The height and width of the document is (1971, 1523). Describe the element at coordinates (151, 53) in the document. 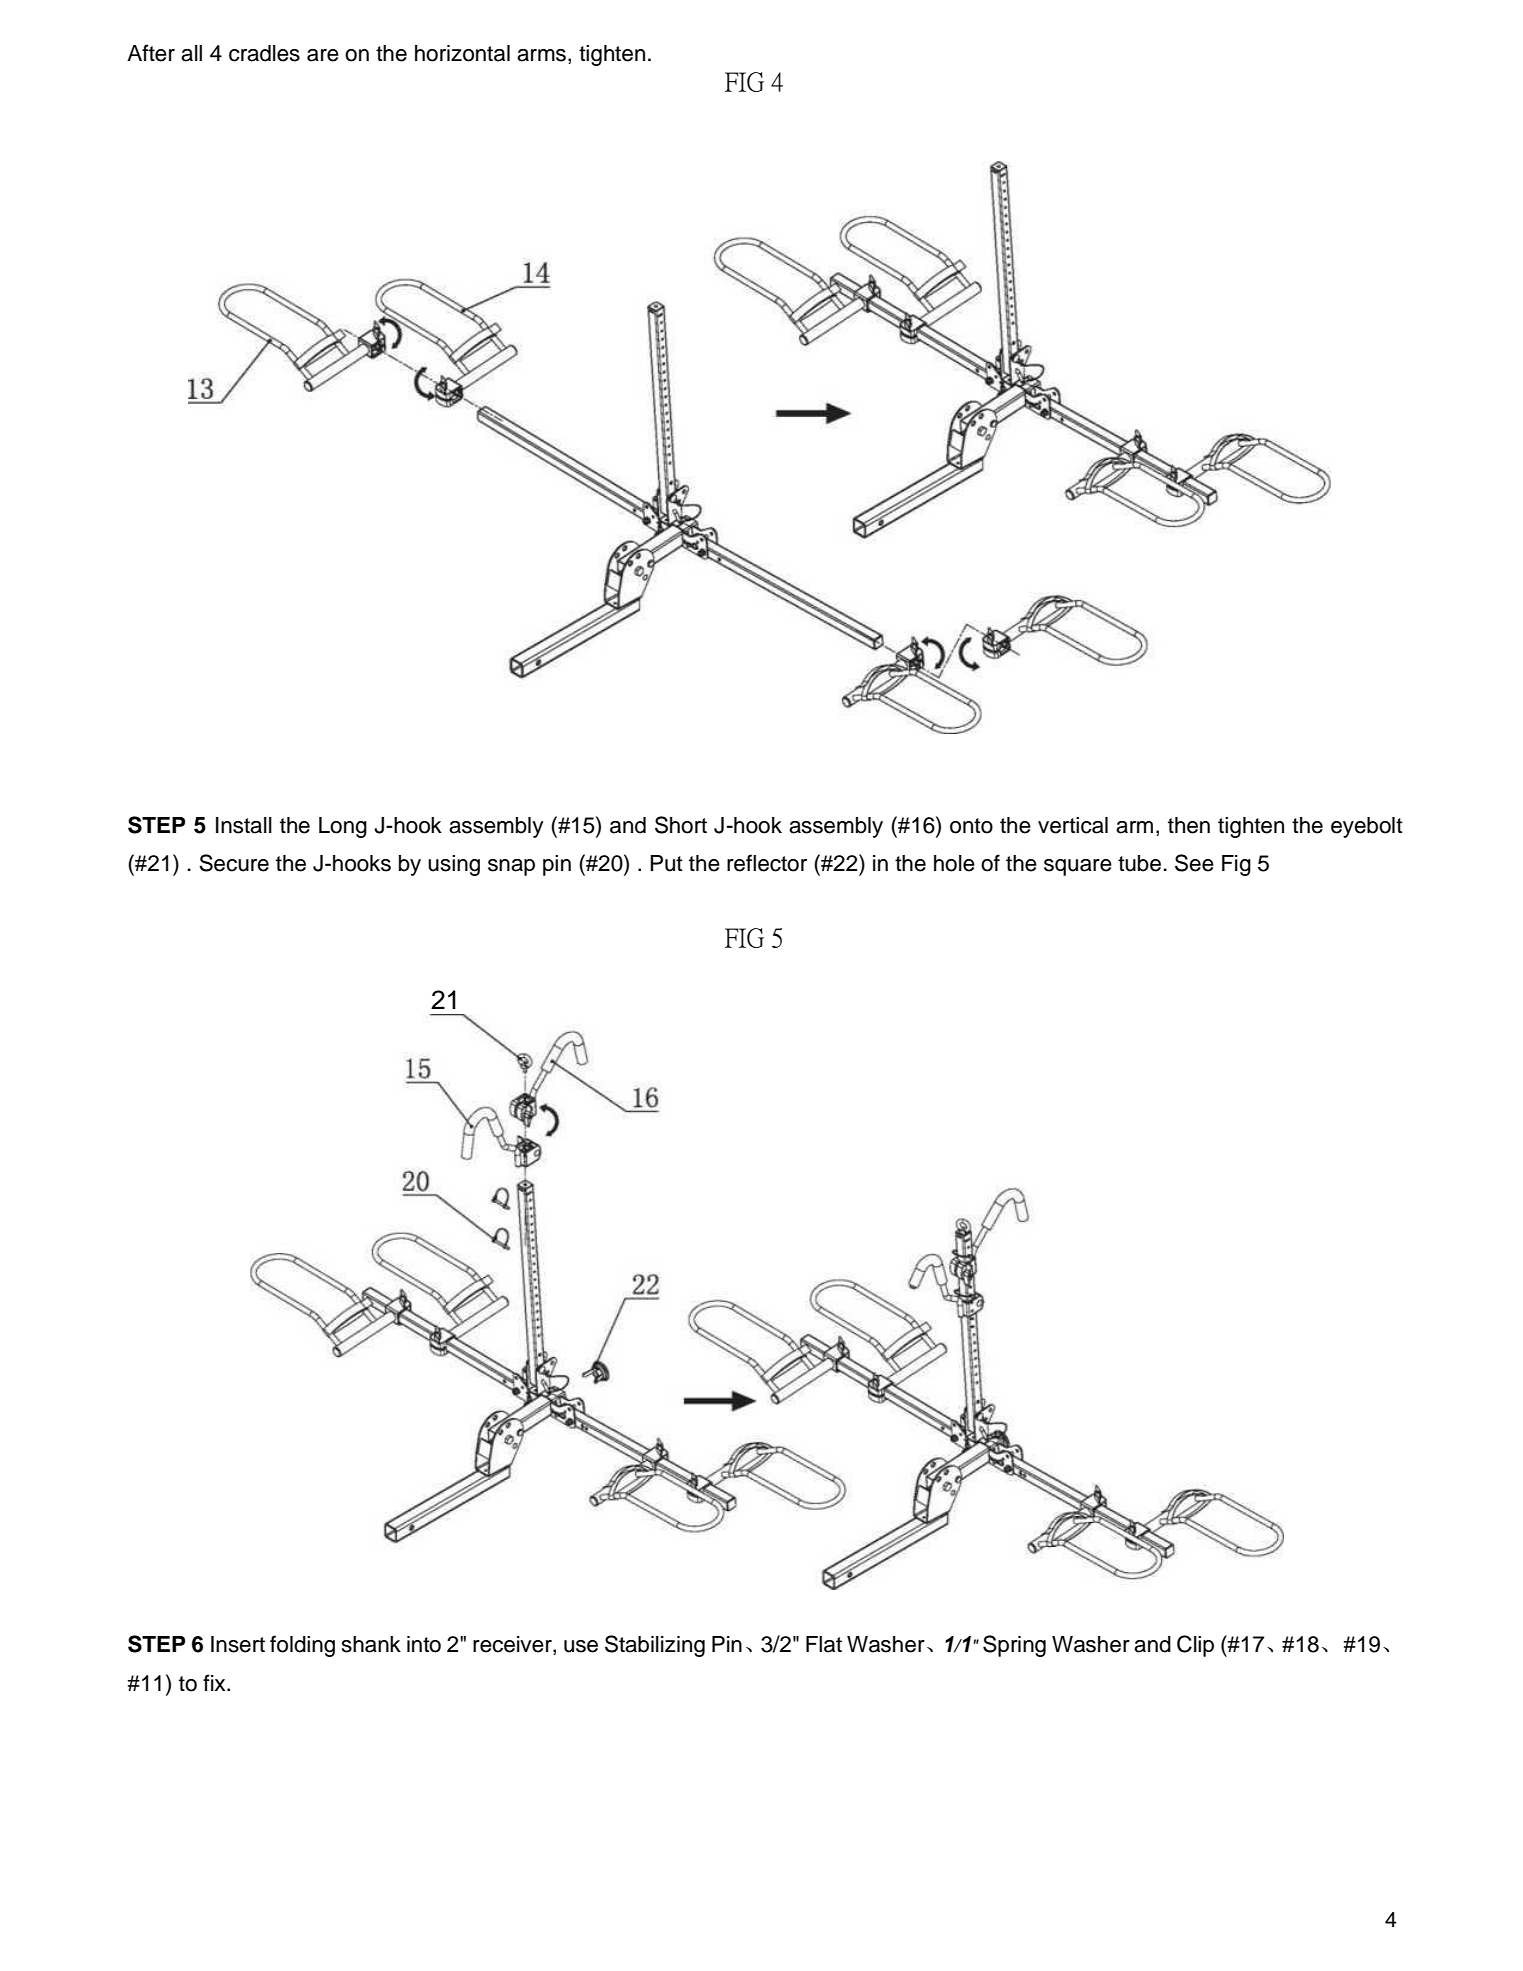

I see `After` at that location.
